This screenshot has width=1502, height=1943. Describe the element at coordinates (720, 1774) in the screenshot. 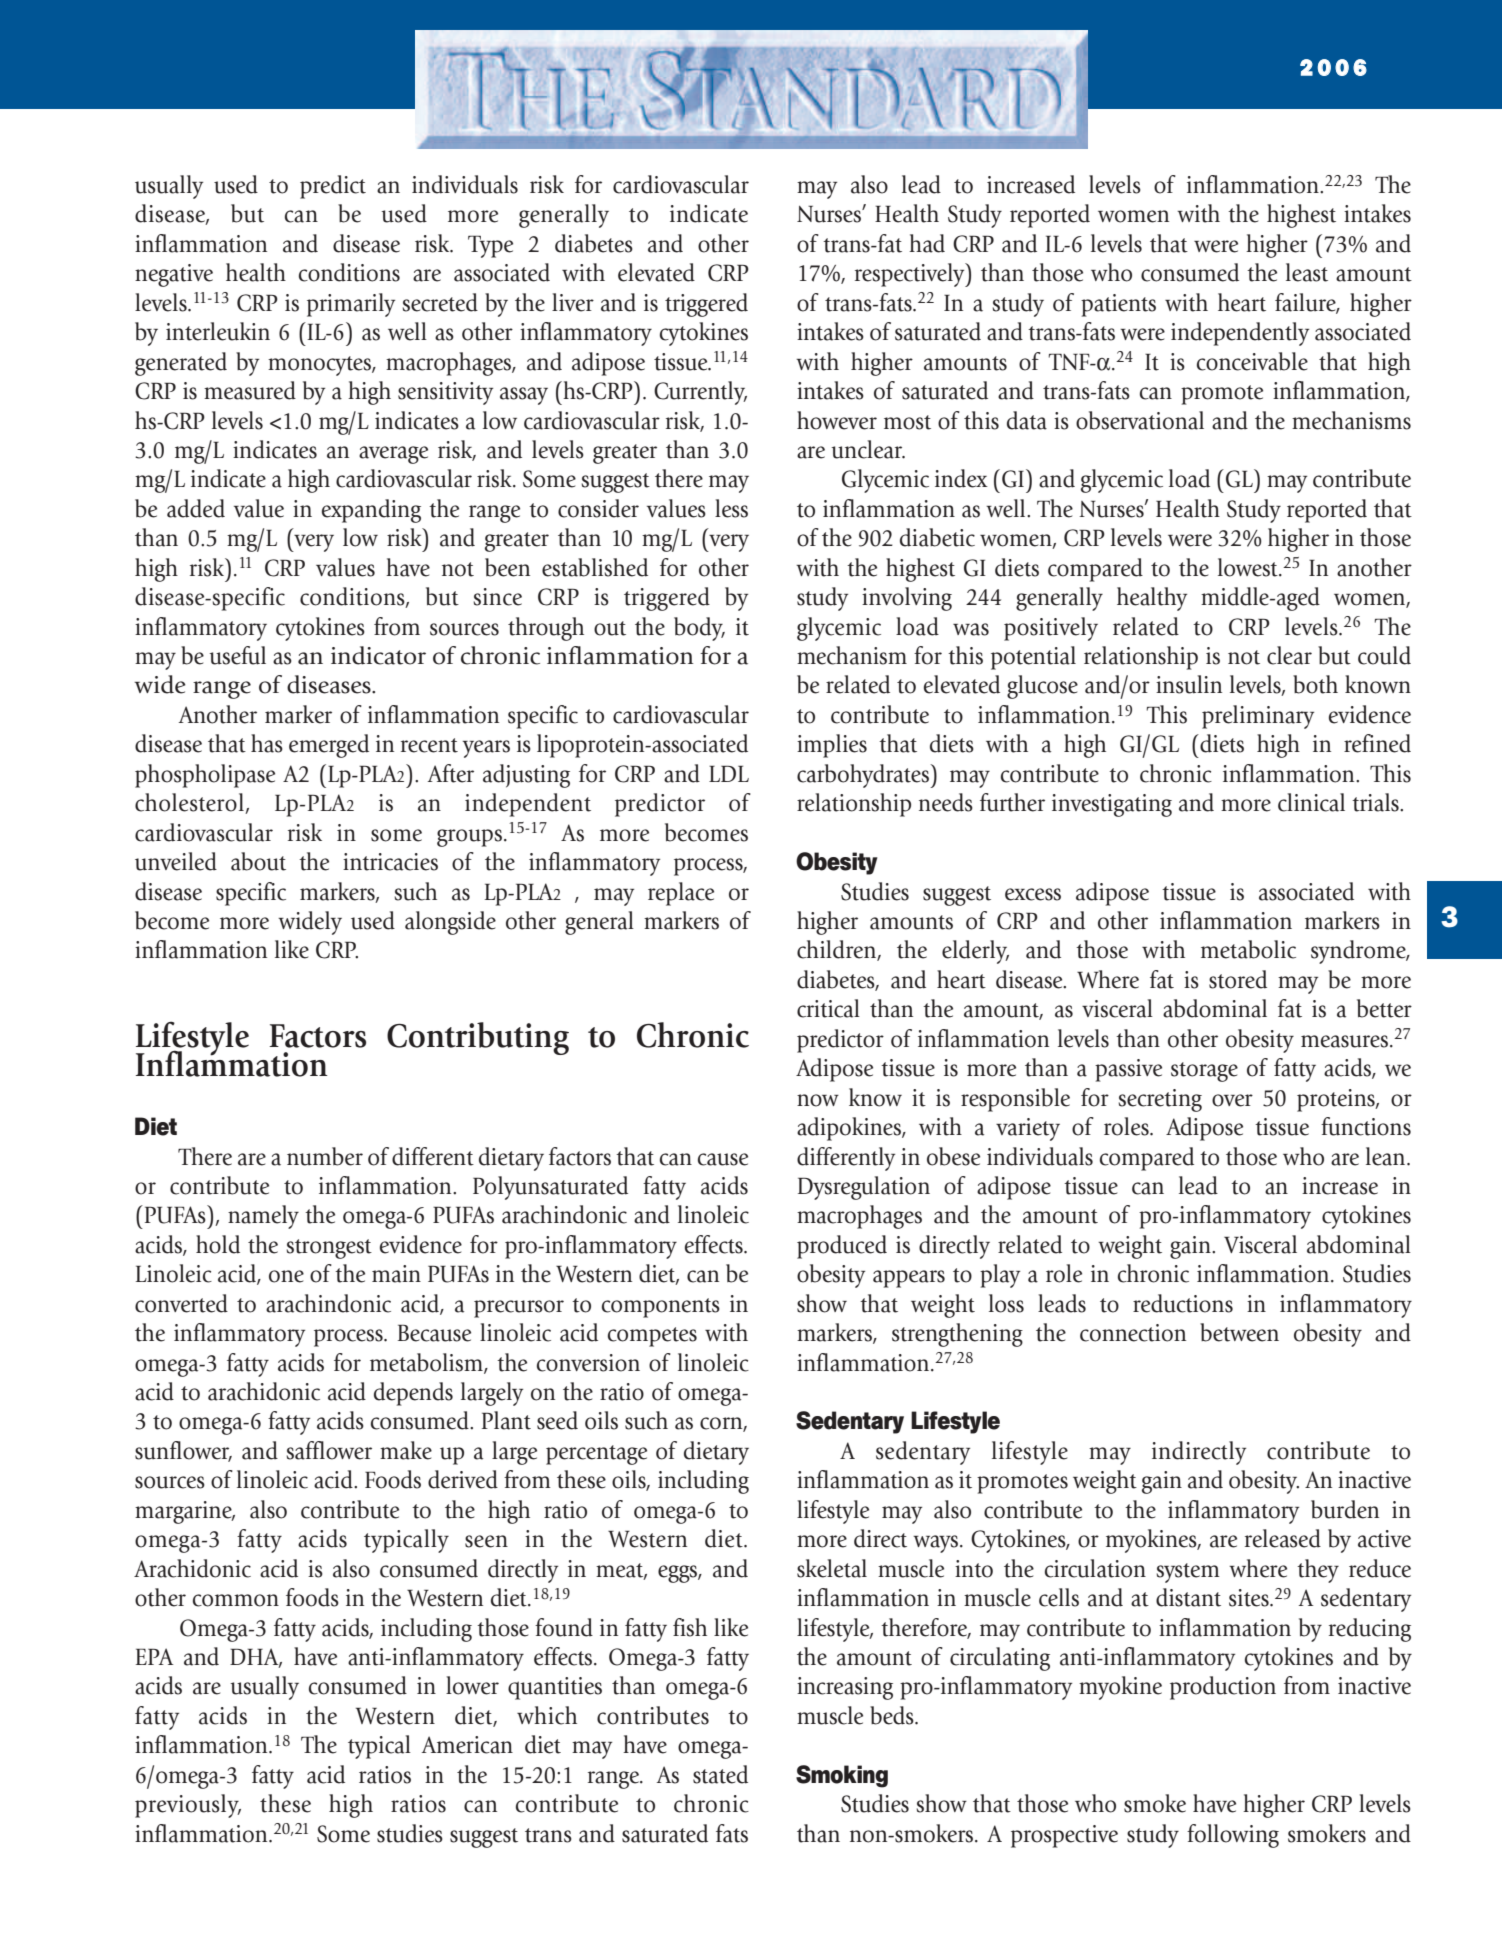

I see `stated` at that location.
